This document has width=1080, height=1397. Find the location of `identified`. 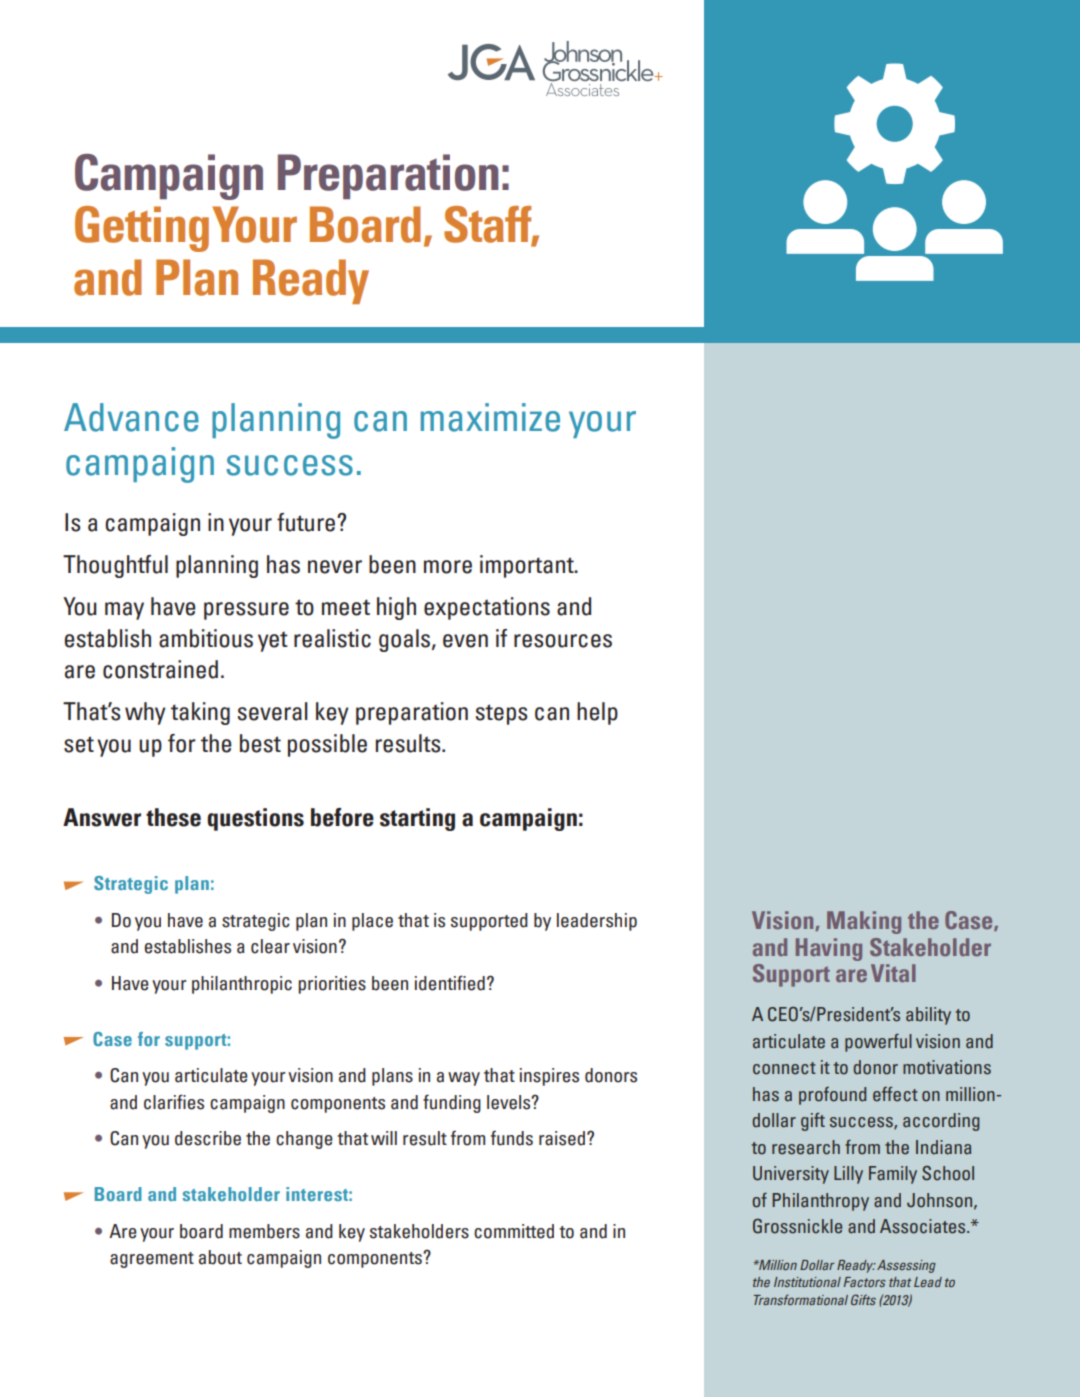

identified is located at coordinates (450, 983).
